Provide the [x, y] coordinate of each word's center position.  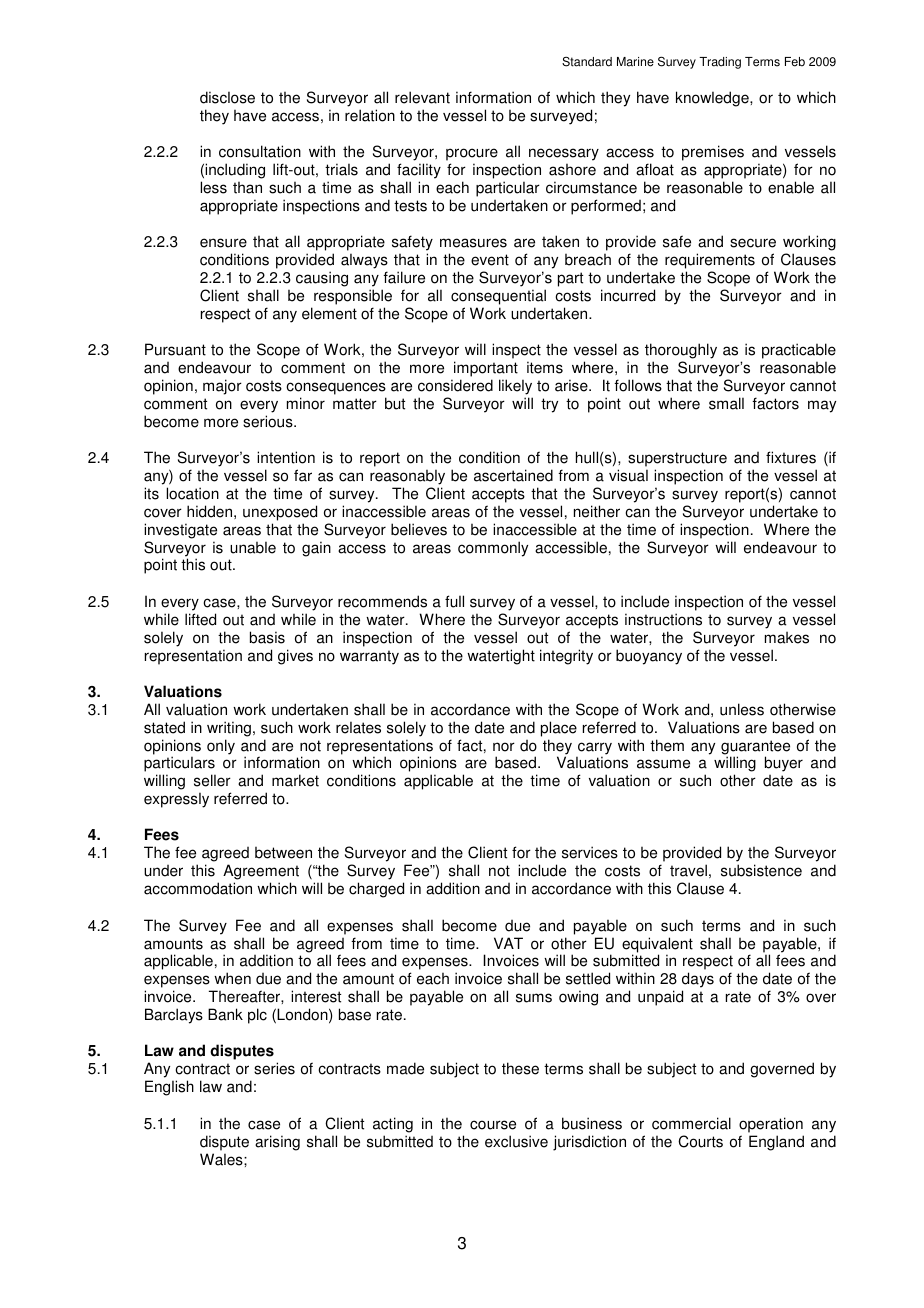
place [559, 729]
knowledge [713, 99]
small [726, 403]
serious [269, 421]
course [493, 1125]
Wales [222, 1159]
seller [212, 780]
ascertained [513, 475]
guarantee [755, 748]
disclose [227, 97]
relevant [422, 97]
